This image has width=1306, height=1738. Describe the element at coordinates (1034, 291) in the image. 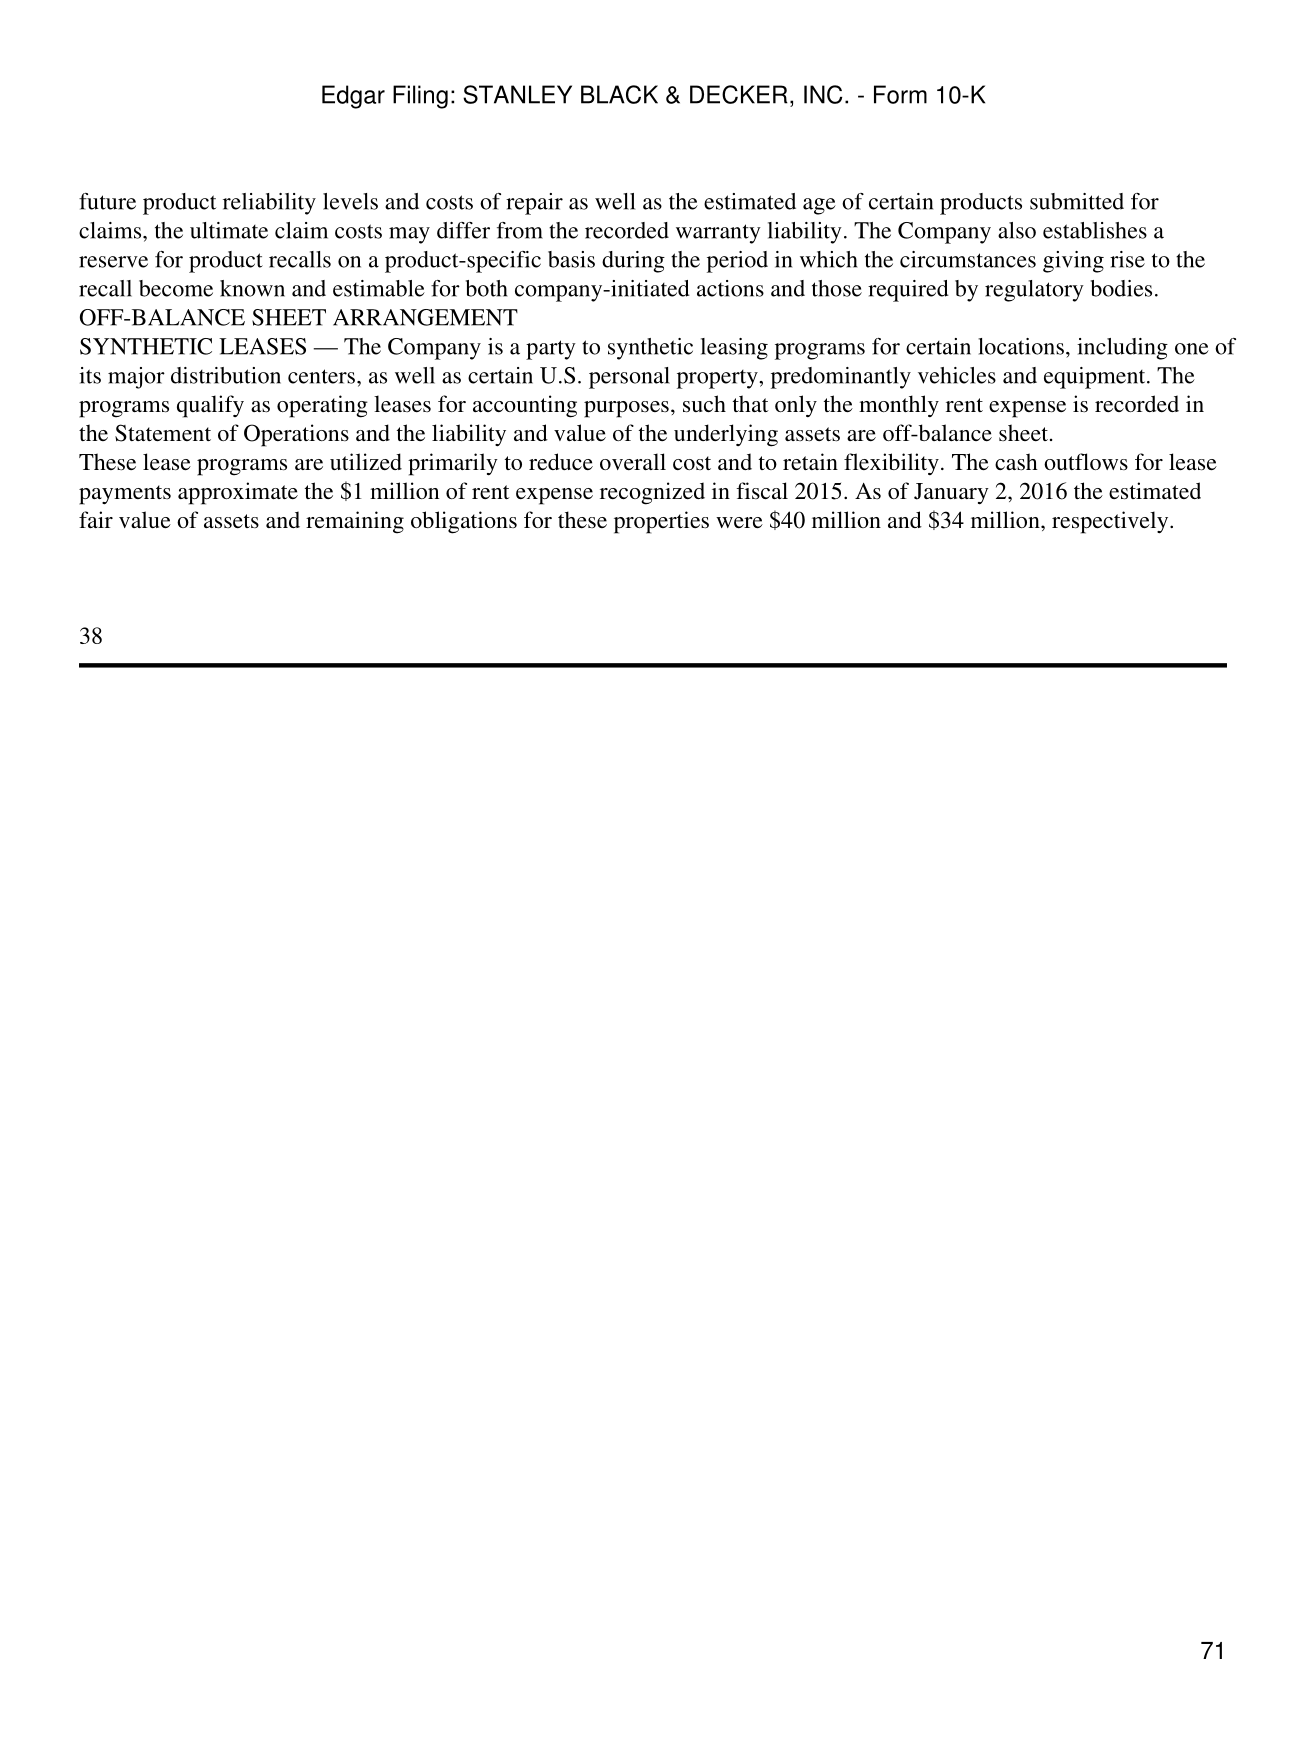

I see `regulatory` at that location.
